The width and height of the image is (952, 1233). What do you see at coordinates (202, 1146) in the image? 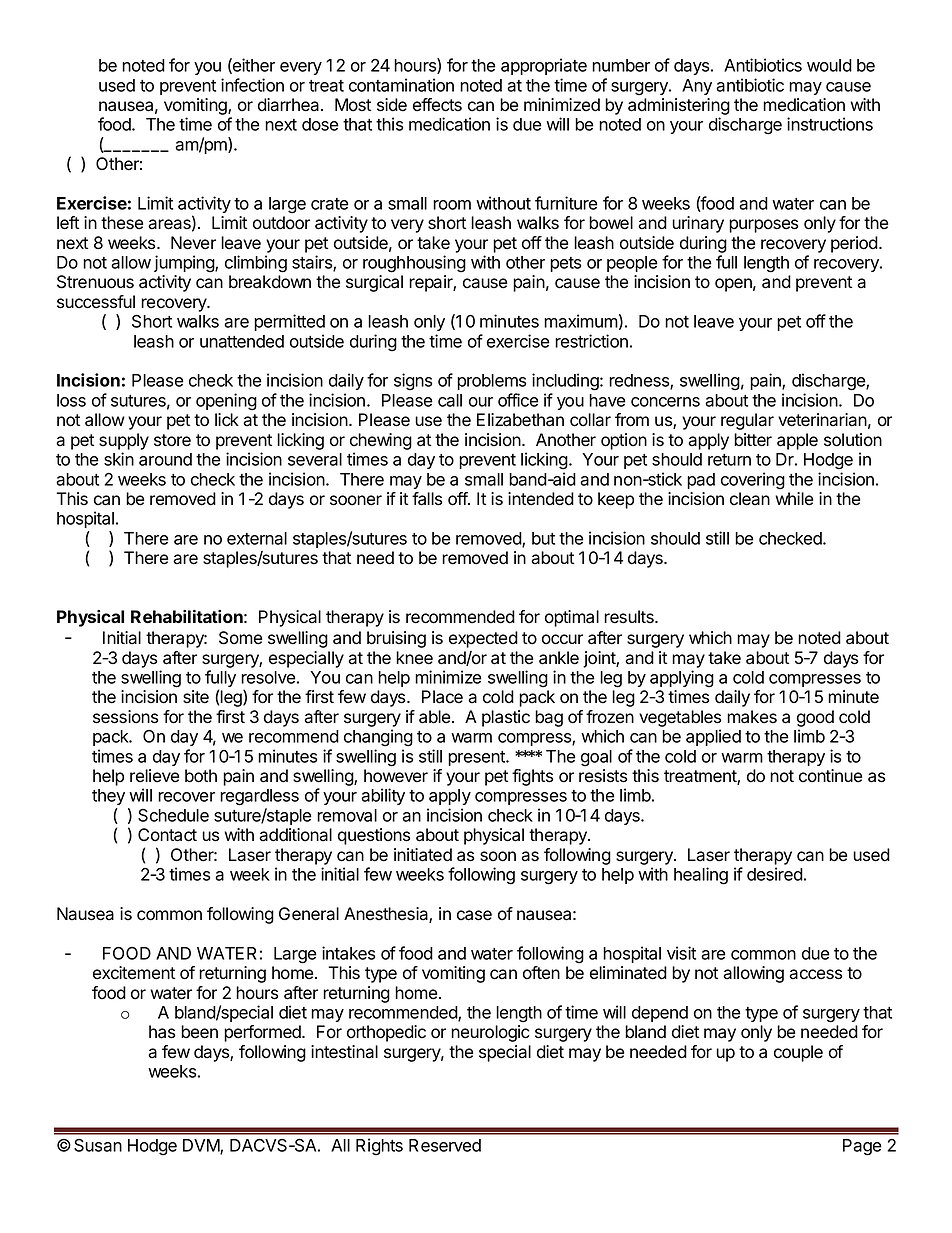
I see `DVM` at bounding box center [202, 1146].
